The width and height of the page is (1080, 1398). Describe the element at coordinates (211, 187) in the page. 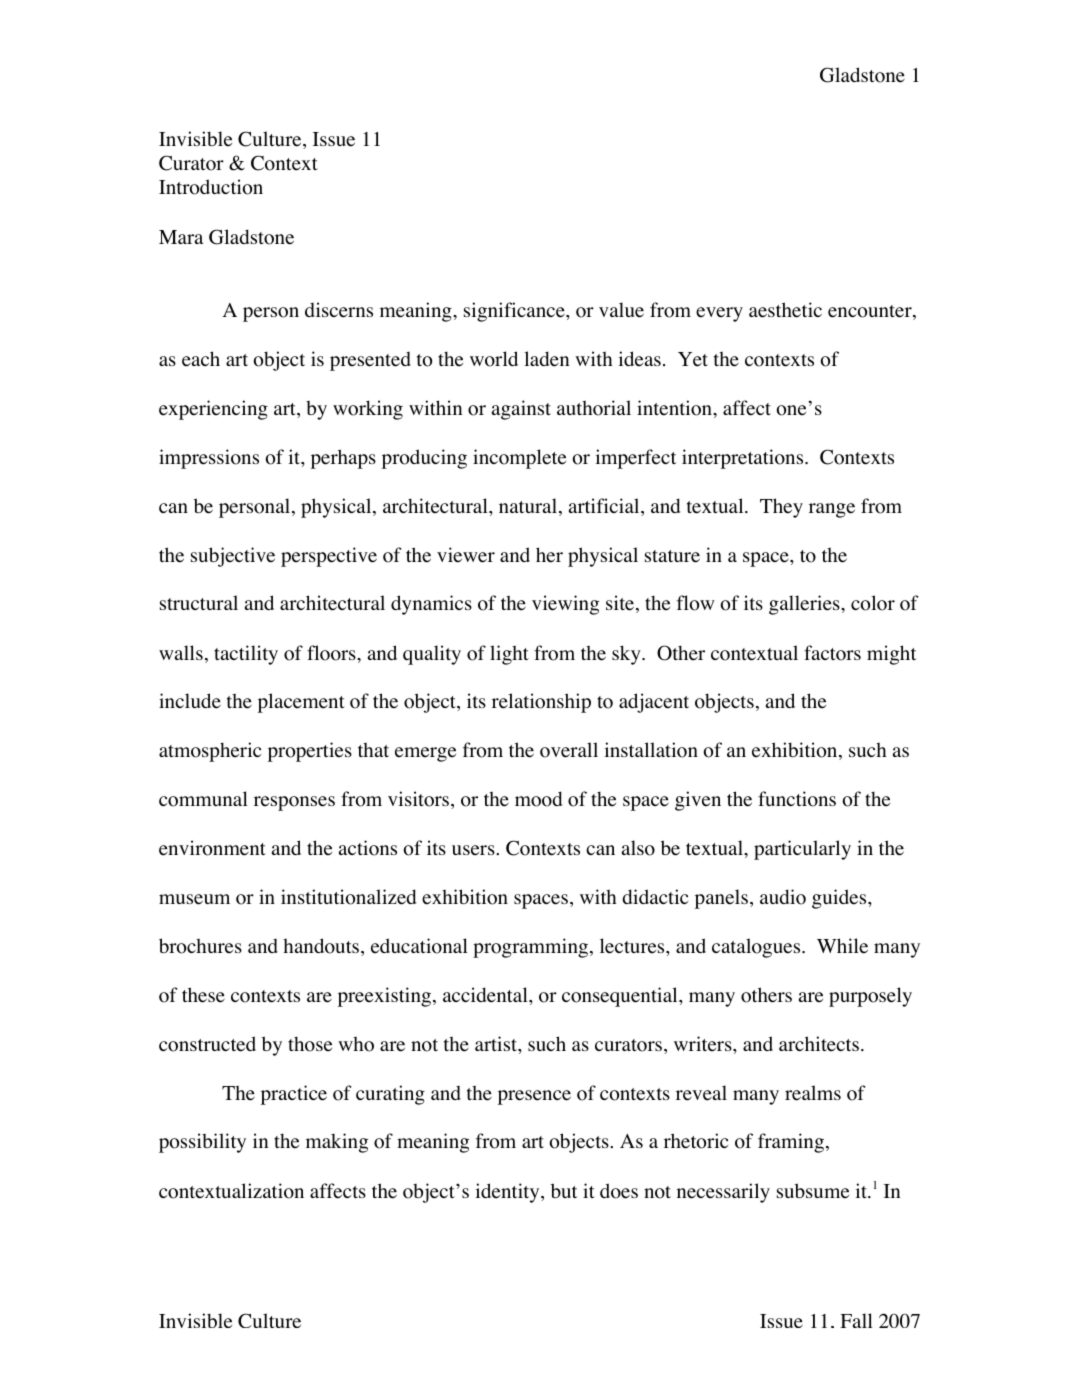

I see `Introduction` at that location.
